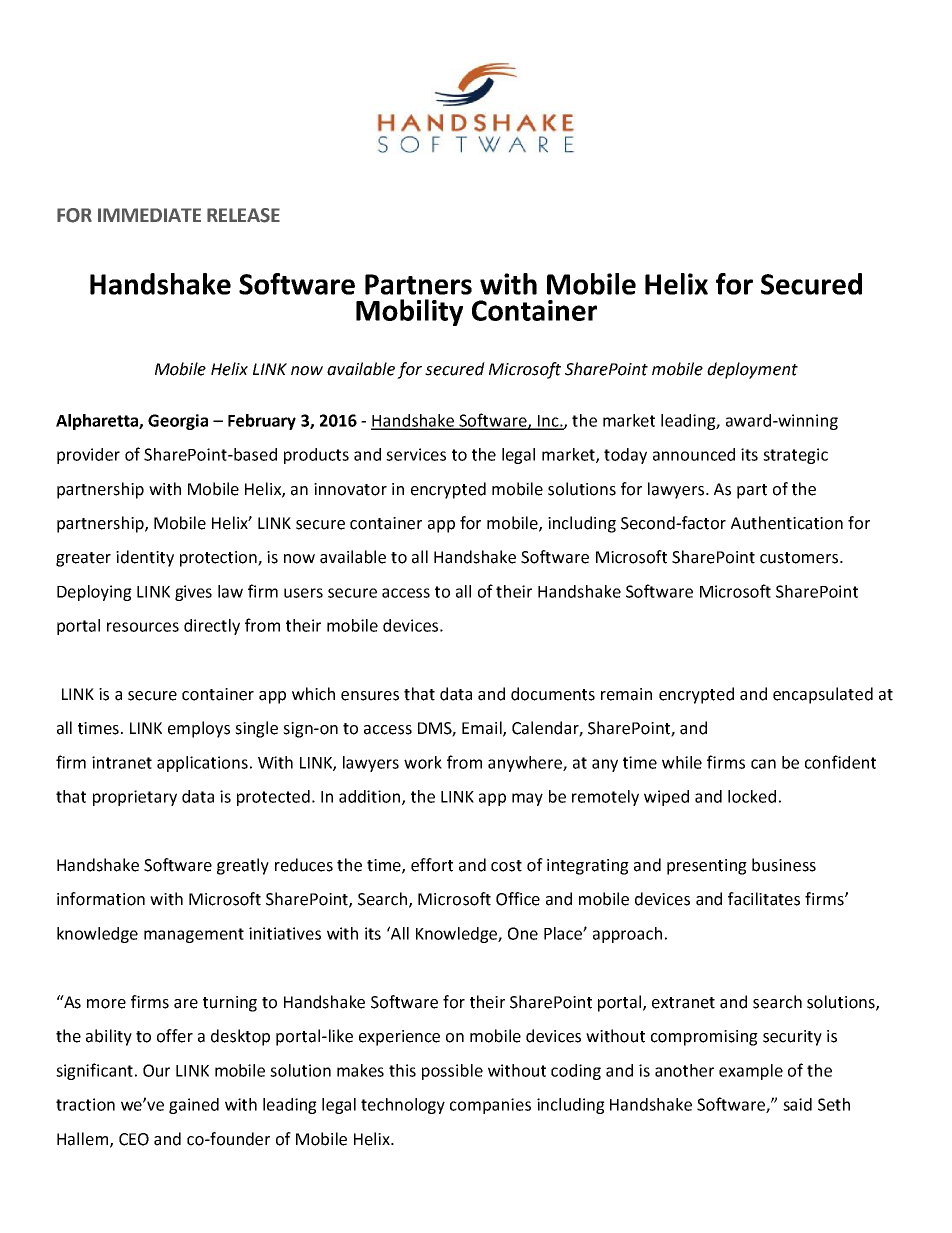 The width and height of the image is (952, 1233). What do you see at coordinates (135, 798) in the image?
I see `proprietary` at bounding box center [135, 798].
